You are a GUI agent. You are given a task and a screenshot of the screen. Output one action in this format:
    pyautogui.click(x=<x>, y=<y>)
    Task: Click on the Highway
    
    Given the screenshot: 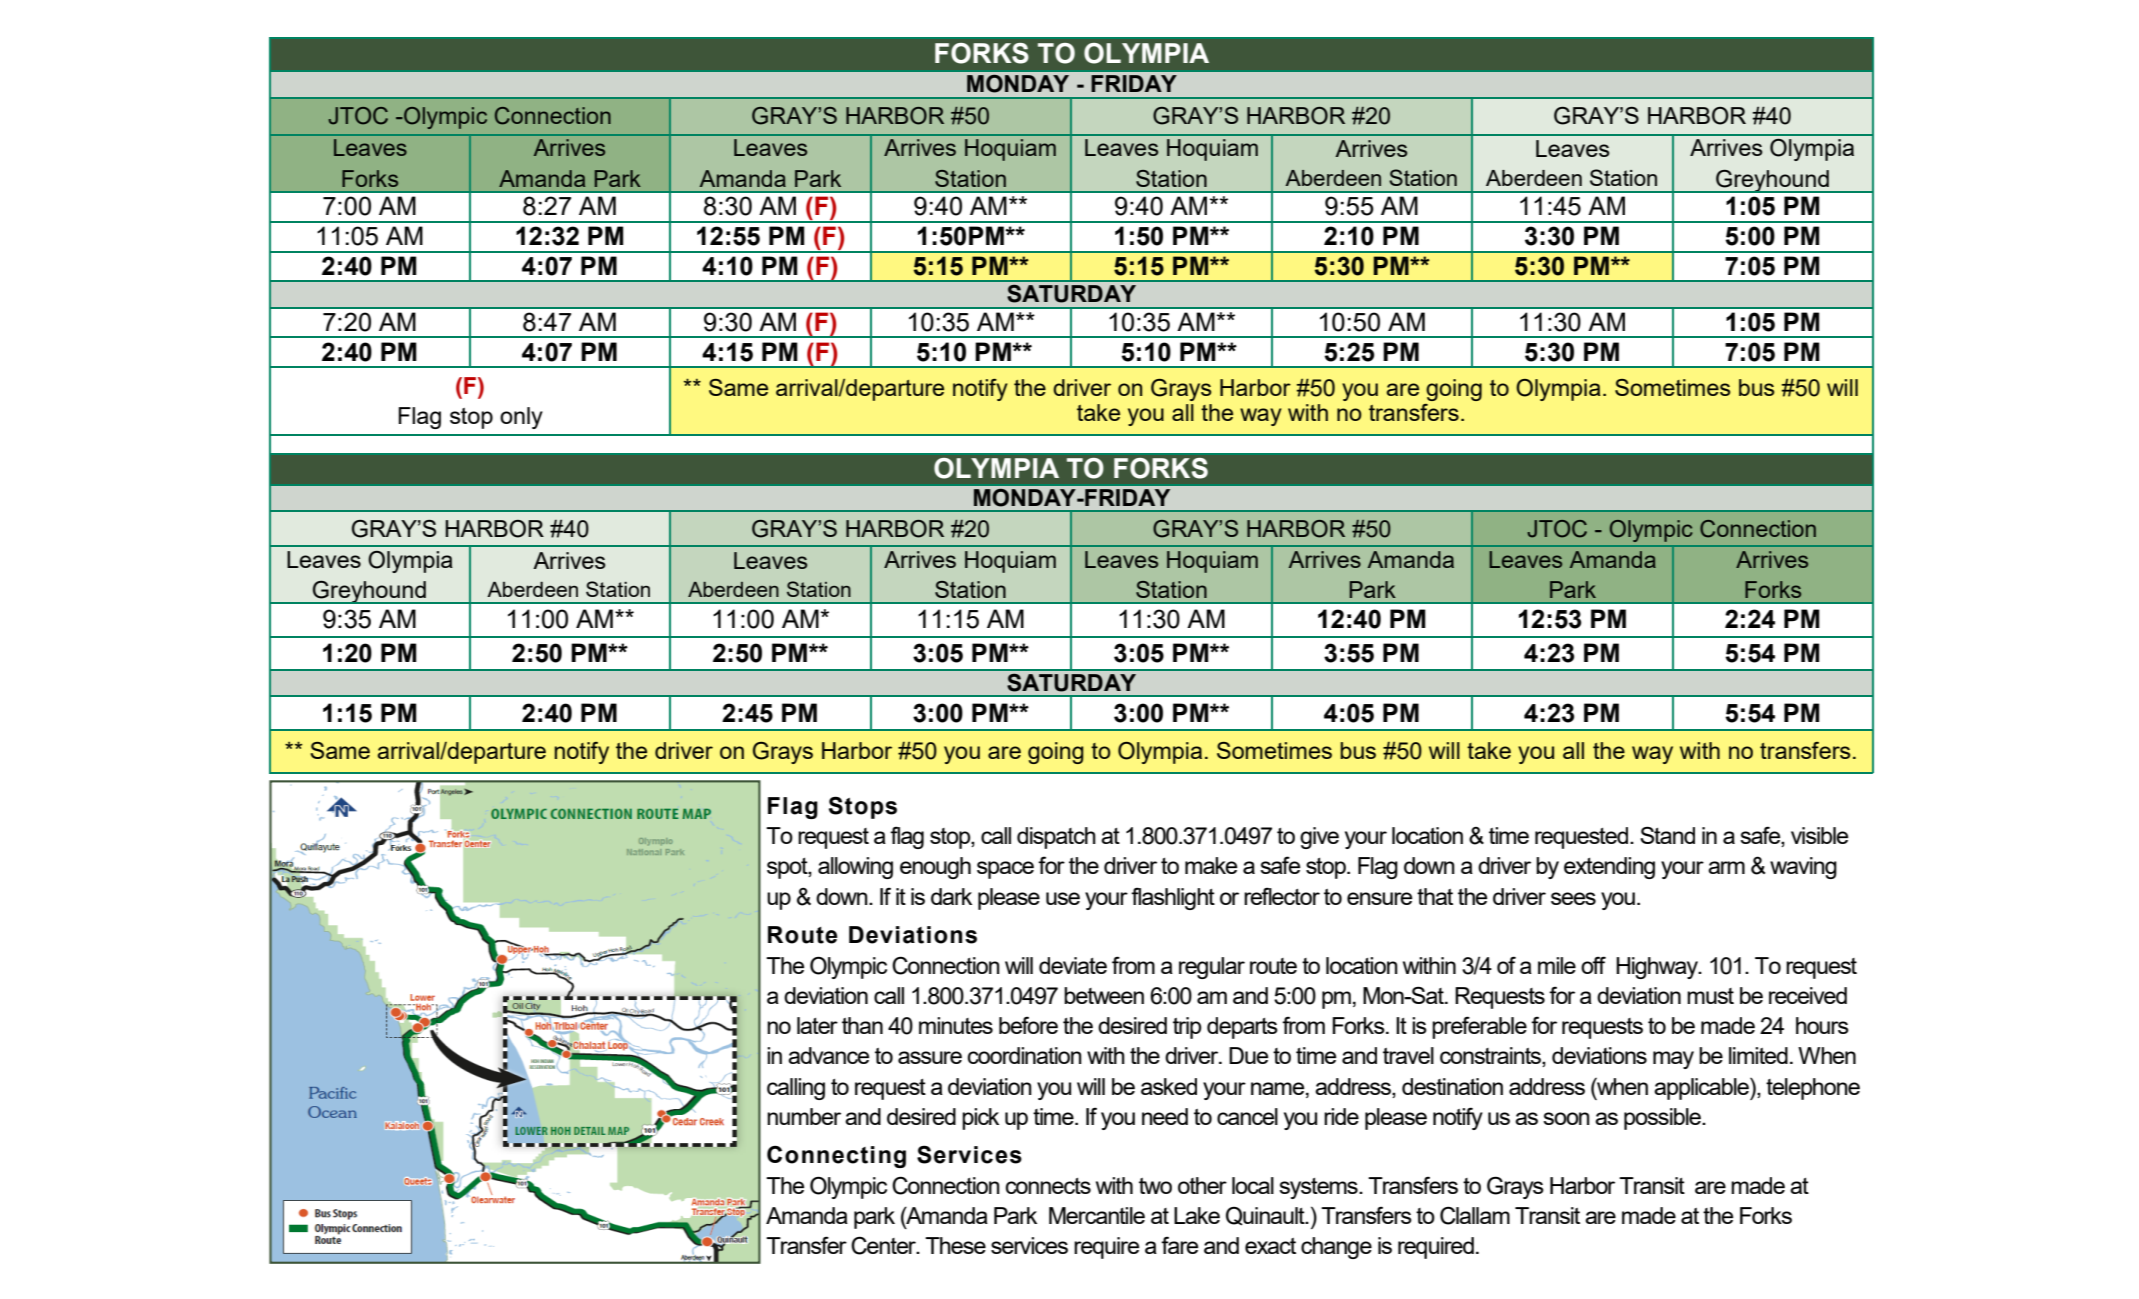 What is the action you would take?
    pyautogui.click(x=1658, y=968)
